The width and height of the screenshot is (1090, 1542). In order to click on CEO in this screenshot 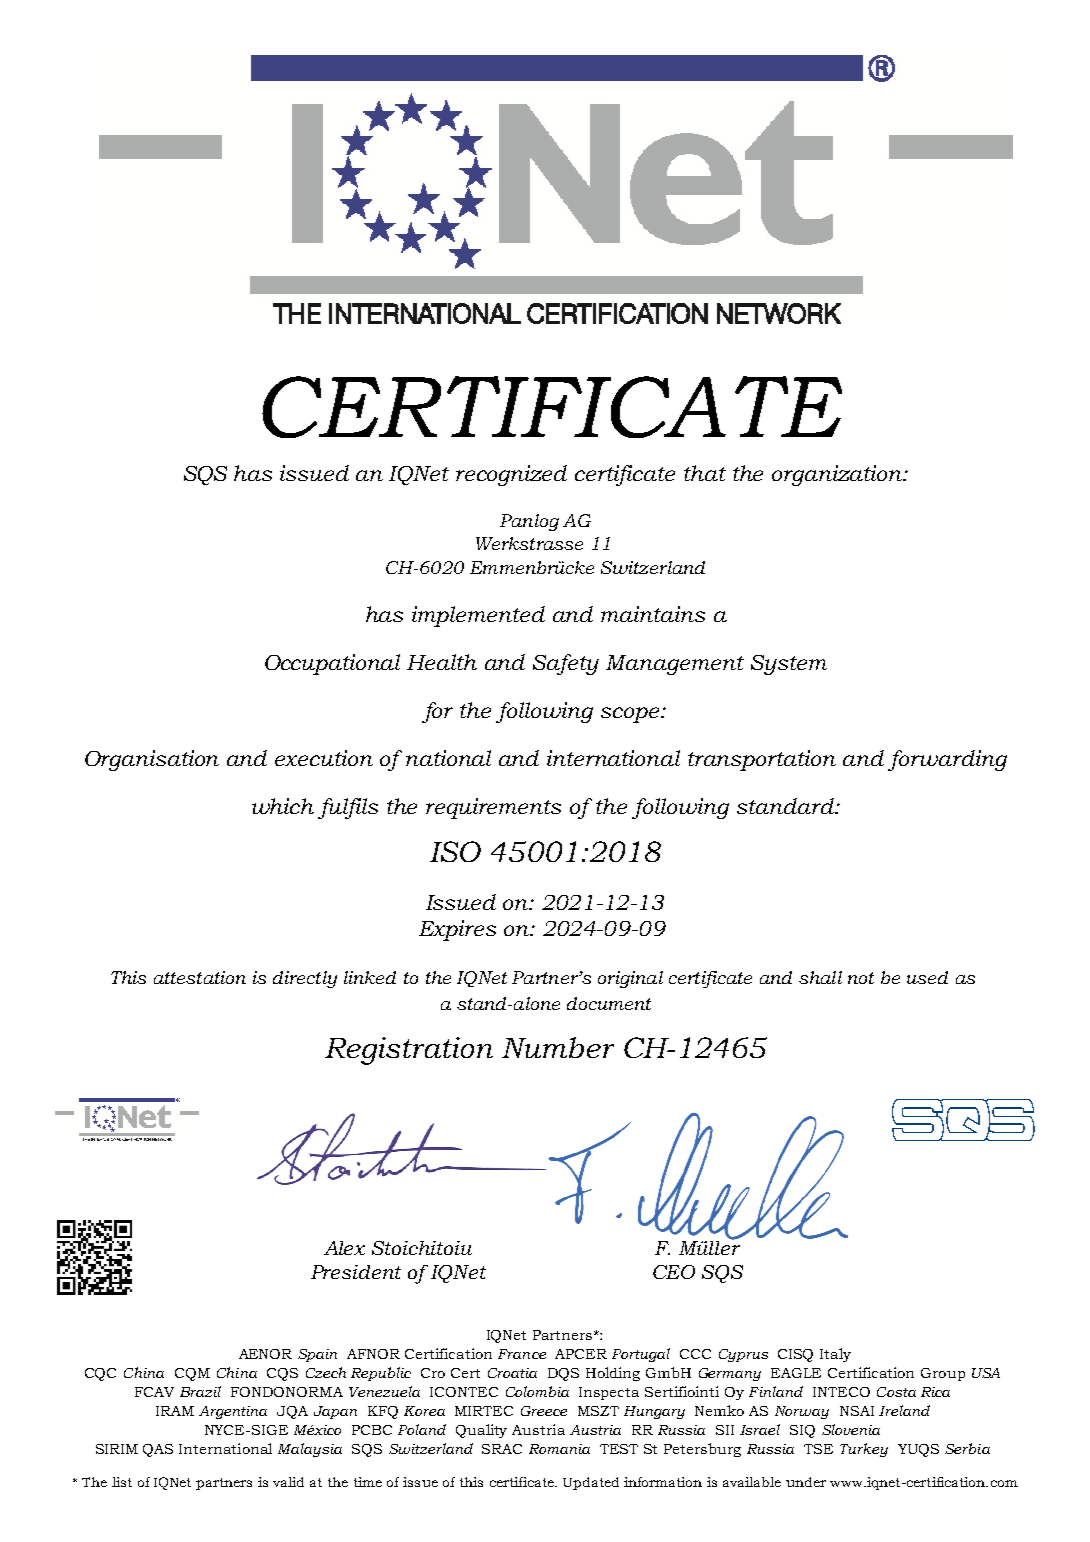, I will do `click(674, 1272)`.
